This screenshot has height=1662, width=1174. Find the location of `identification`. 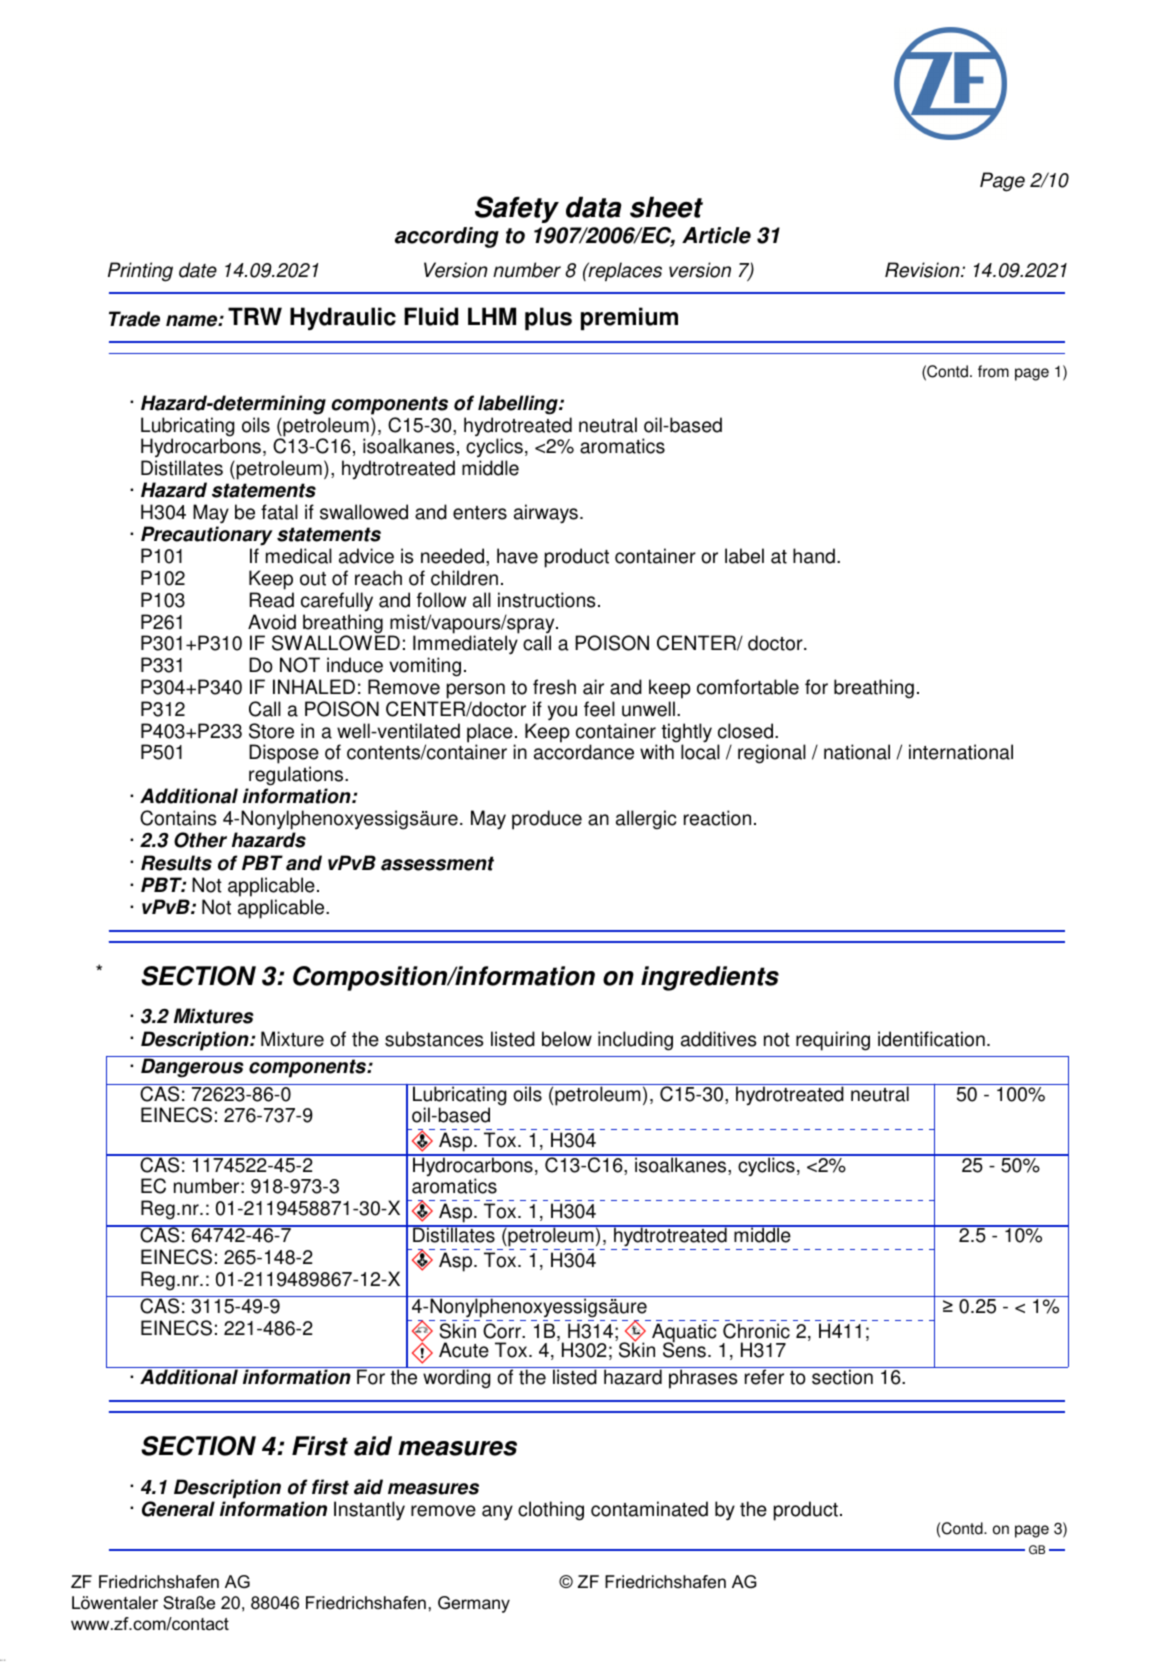

identification is located at coordinates (931, 1039).
